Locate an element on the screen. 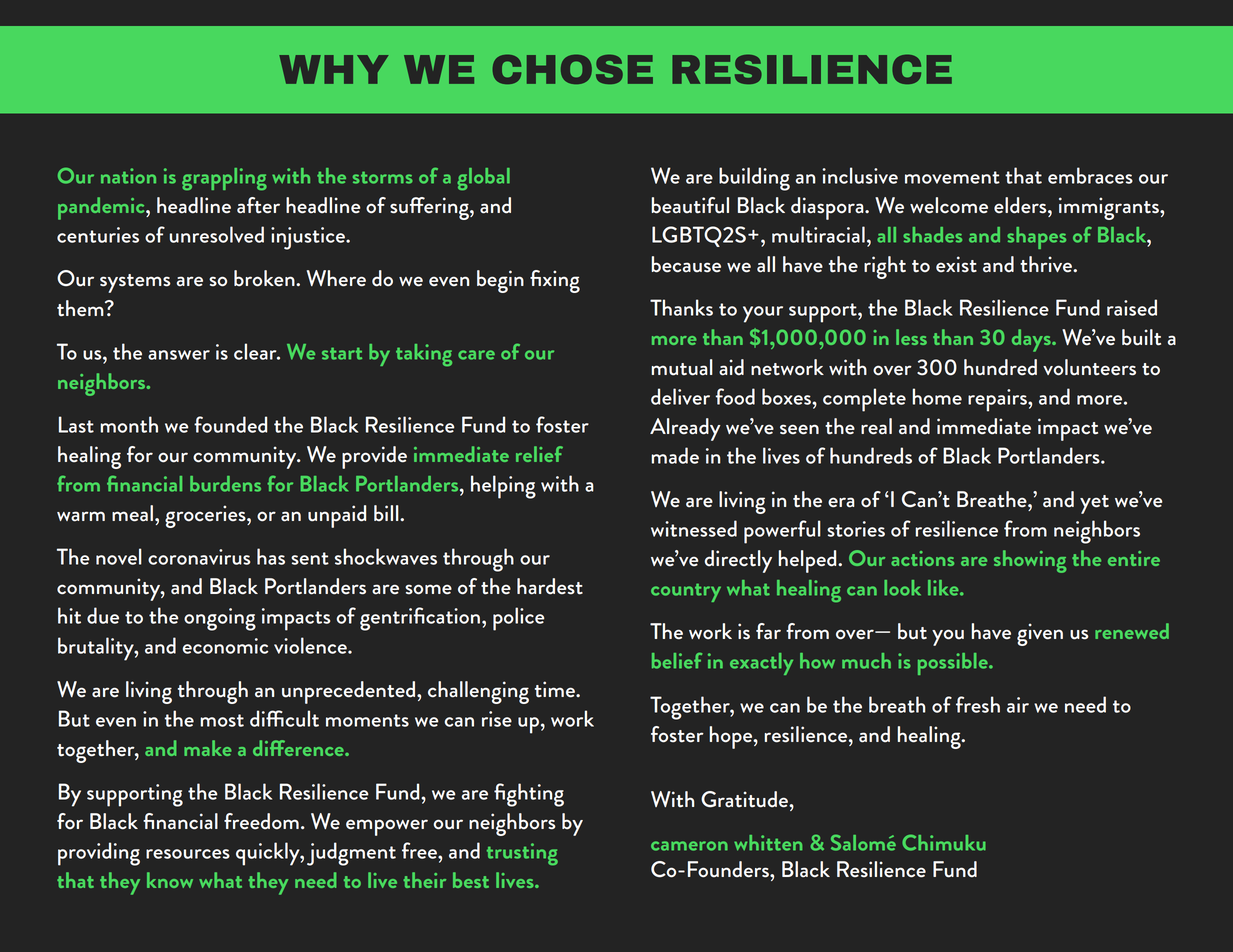 This screenshot has height=952, width=1233. resources is located at coordinates (188, 854).
